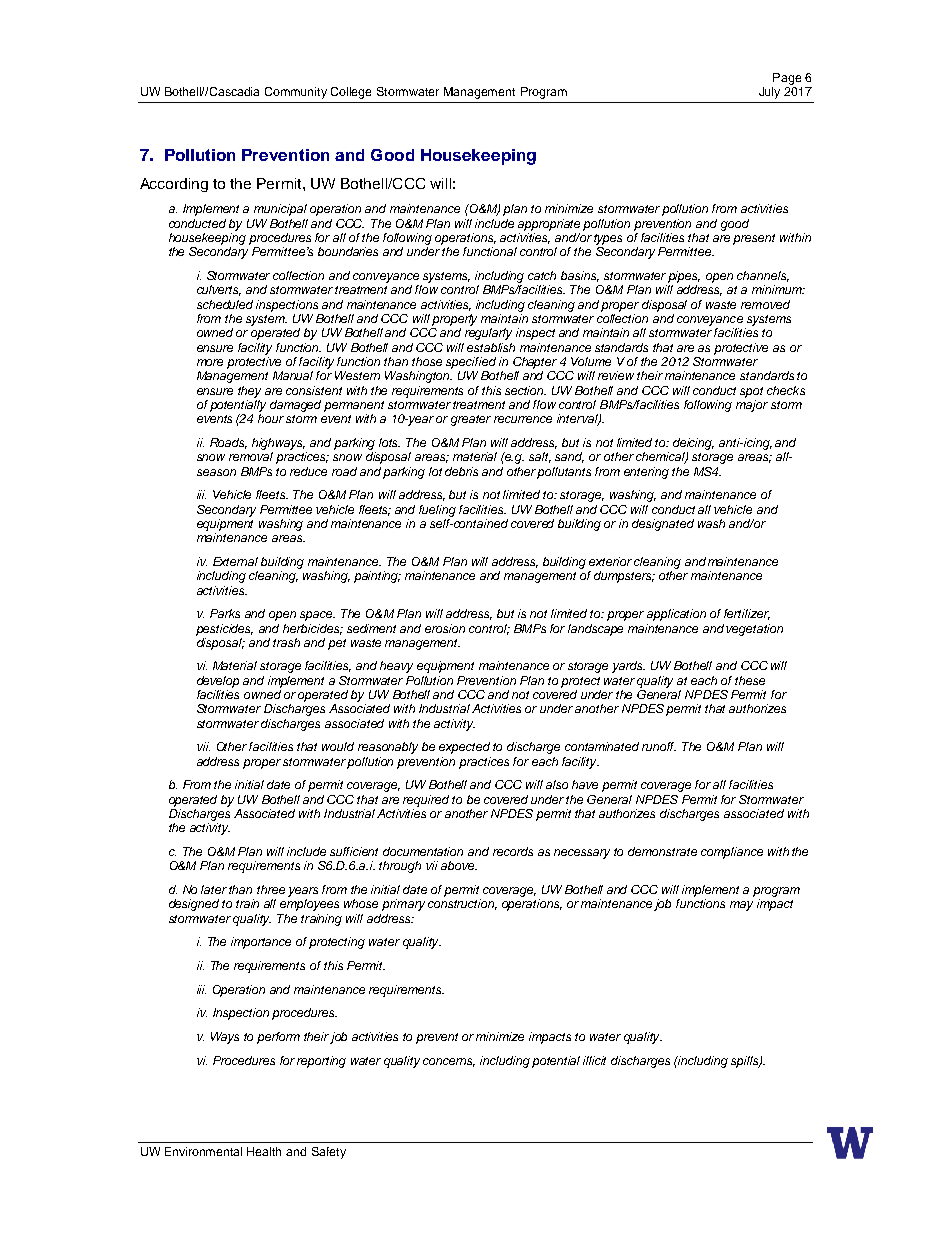 The width and height of the screenshot is (952, 1233). Describe the element at coordinates (449, 1062) in the screenshot. I see `concerns` at that location.
